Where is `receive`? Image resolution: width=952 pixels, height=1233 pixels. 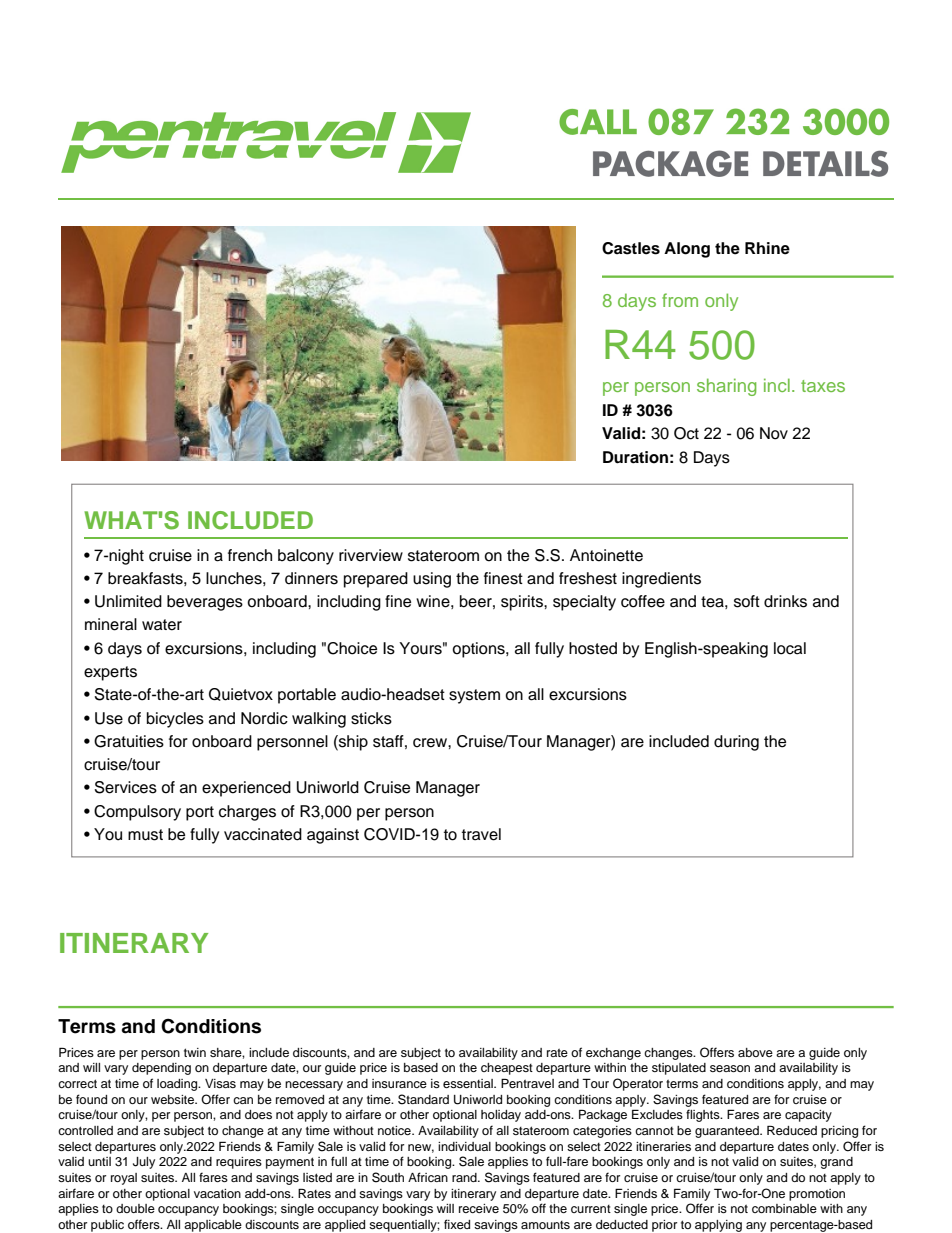
receive is located at coordinates (479, 1208).
